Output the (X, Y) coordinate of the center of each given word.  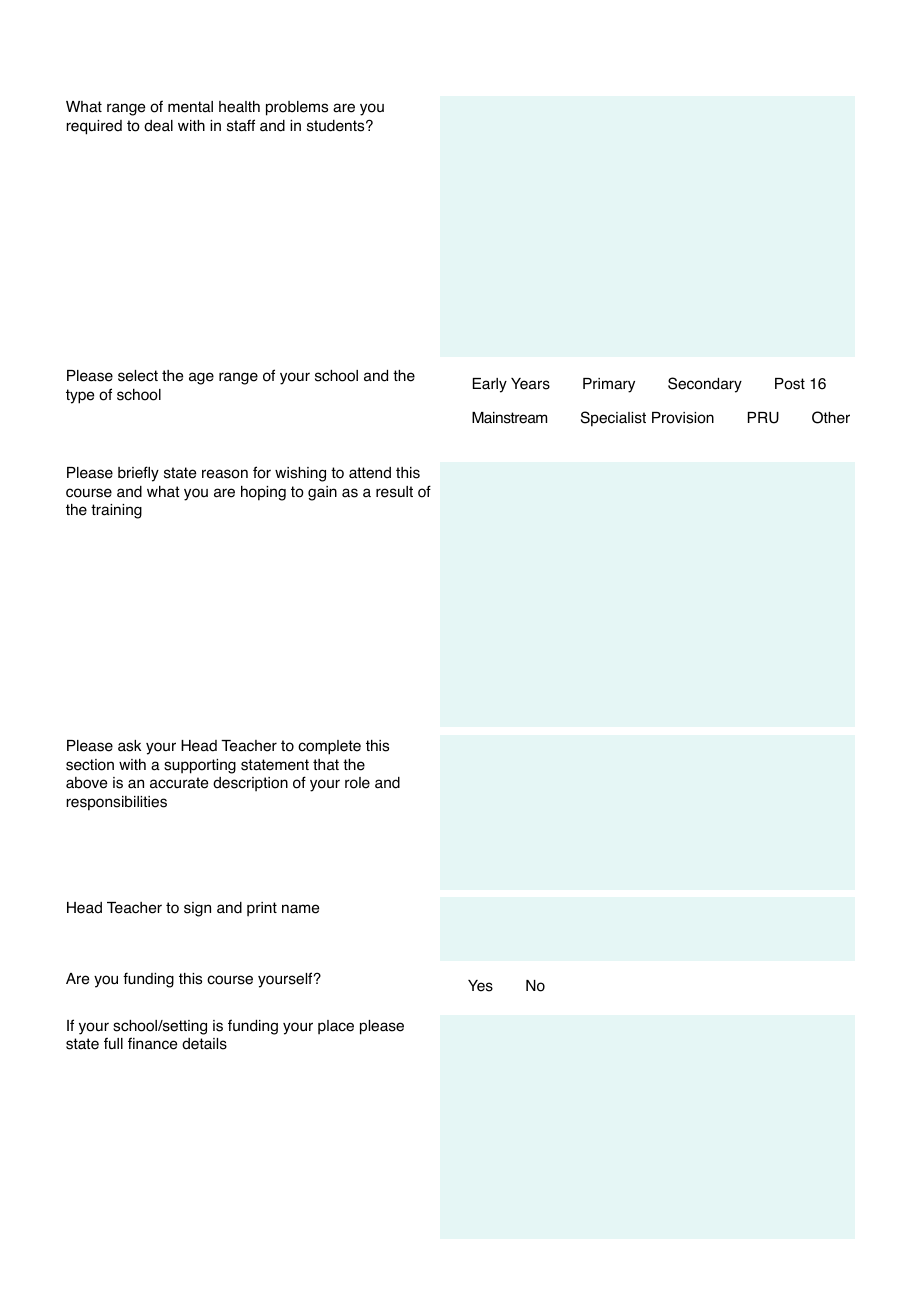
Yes (480, 986)
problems (297, 108)
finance (152, 1043)
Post (790, 384)
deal (158, 126)
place (336, 1027)
